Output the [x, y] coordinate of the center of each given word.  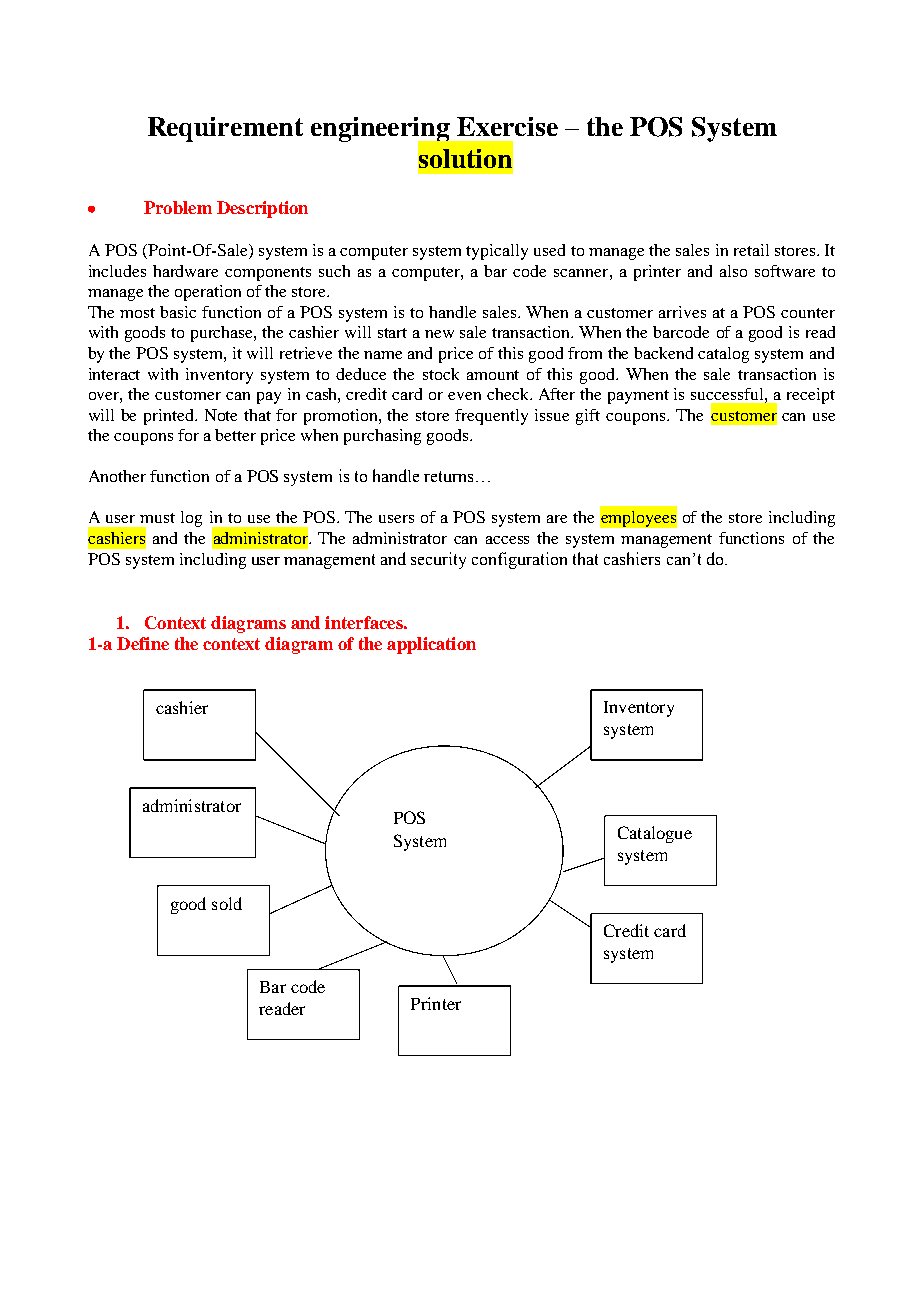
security [438, 560]
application [431, 645]
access [507, 540]
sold [227, 903]
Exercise [507, 126]
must [157, 518]
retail [751, 250]
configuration [519, 560]
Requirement [225, 129]
